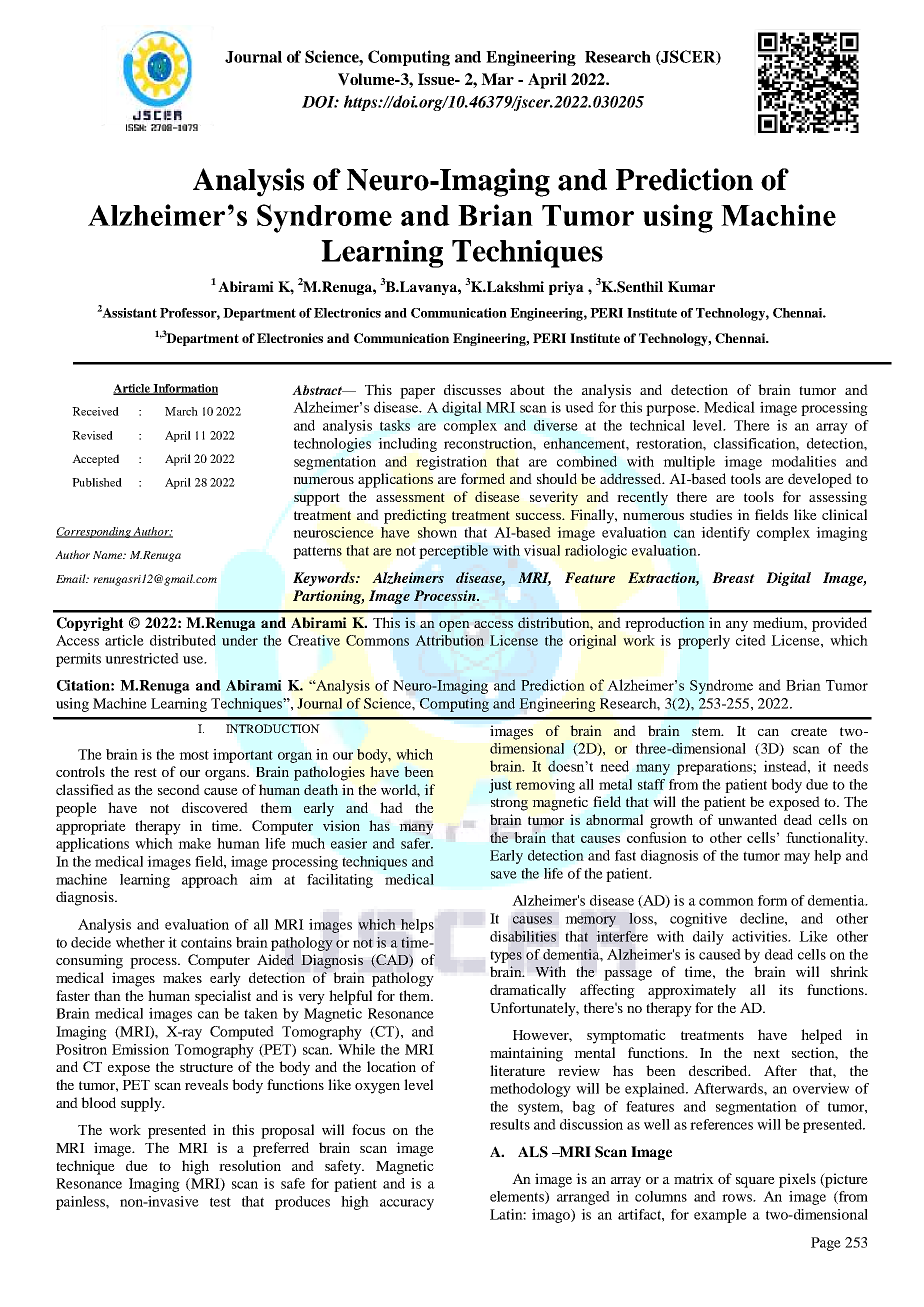 The width and height of the document is (924, 1307). Describe the element at coordinates (220, 1202) in the document. I see `test` at that location.
